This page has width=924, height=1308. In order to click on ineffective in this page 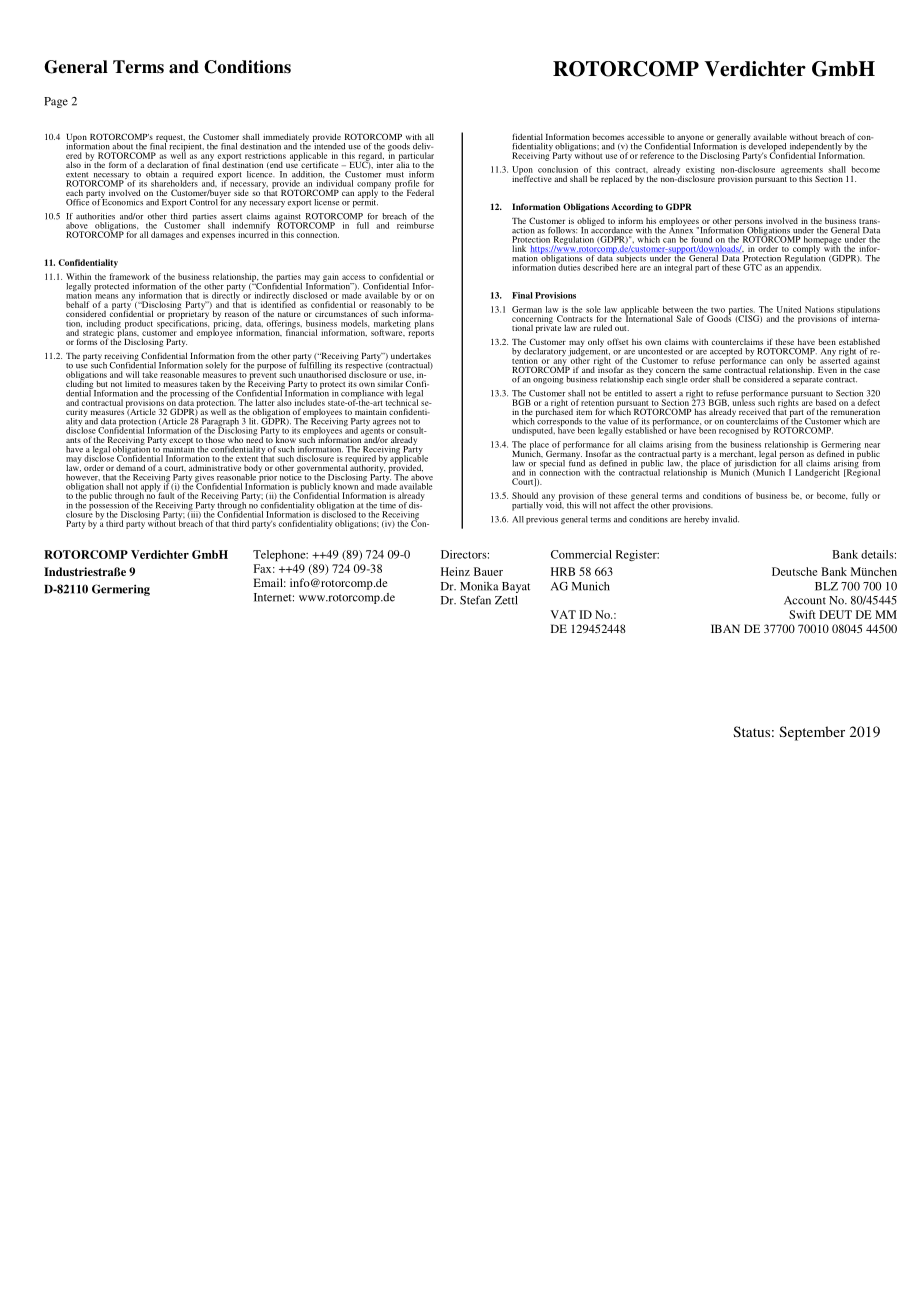, I will do `click(532, 177)`.
